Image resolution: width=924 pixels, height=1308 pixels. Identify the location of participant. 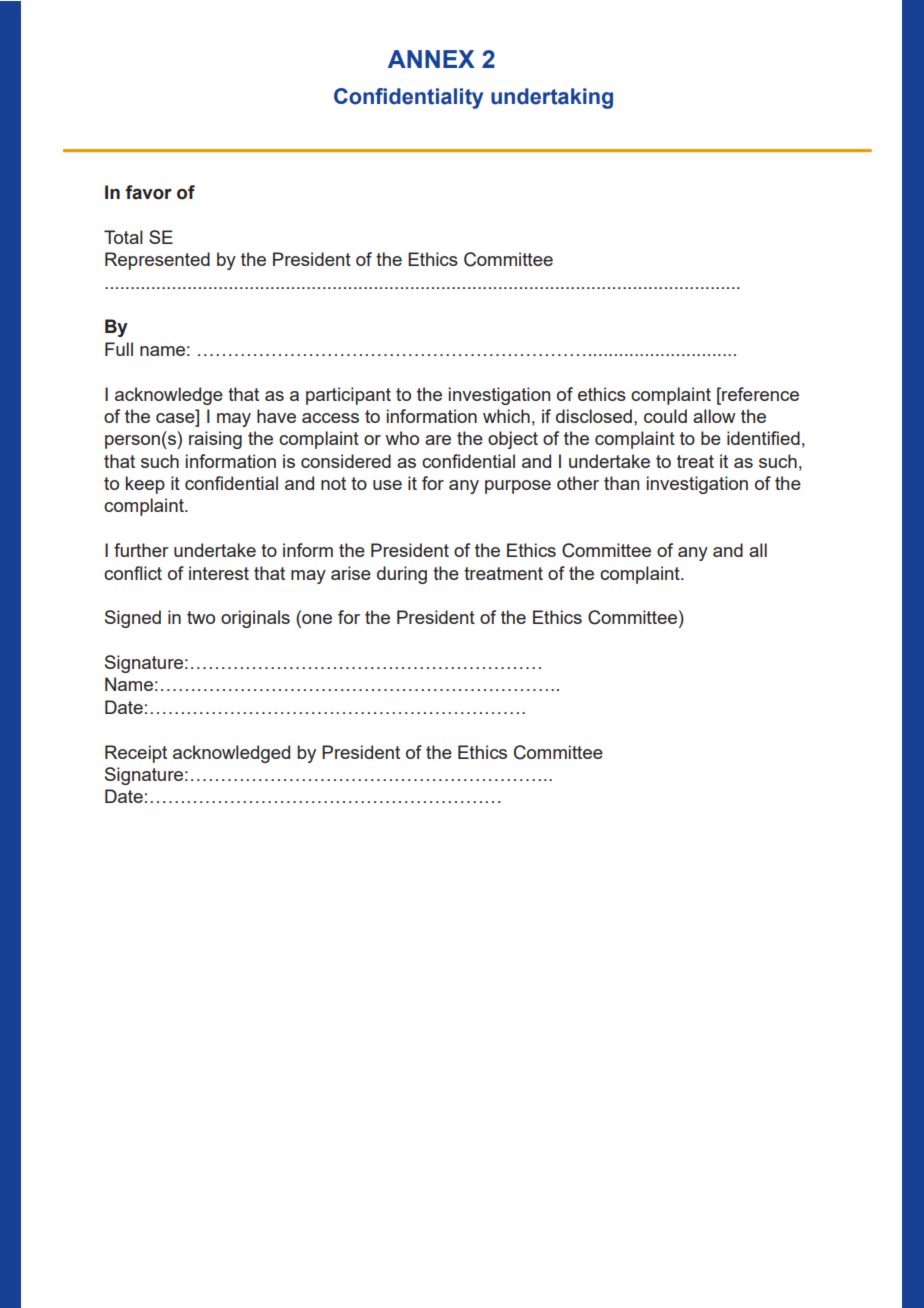
(348, 396).
